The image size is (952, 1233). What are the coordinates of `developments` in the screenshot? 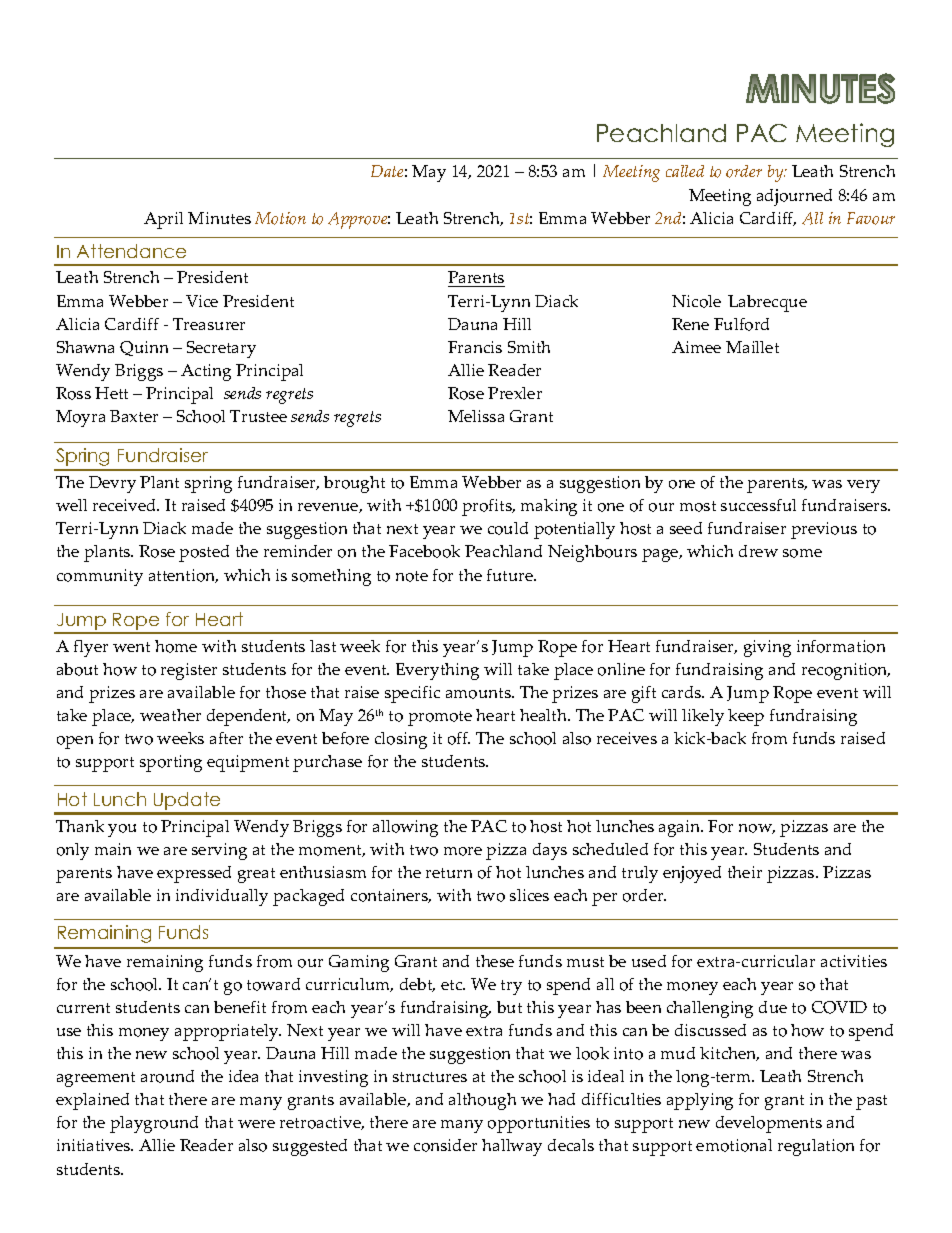 It's located at (769, 1124).
